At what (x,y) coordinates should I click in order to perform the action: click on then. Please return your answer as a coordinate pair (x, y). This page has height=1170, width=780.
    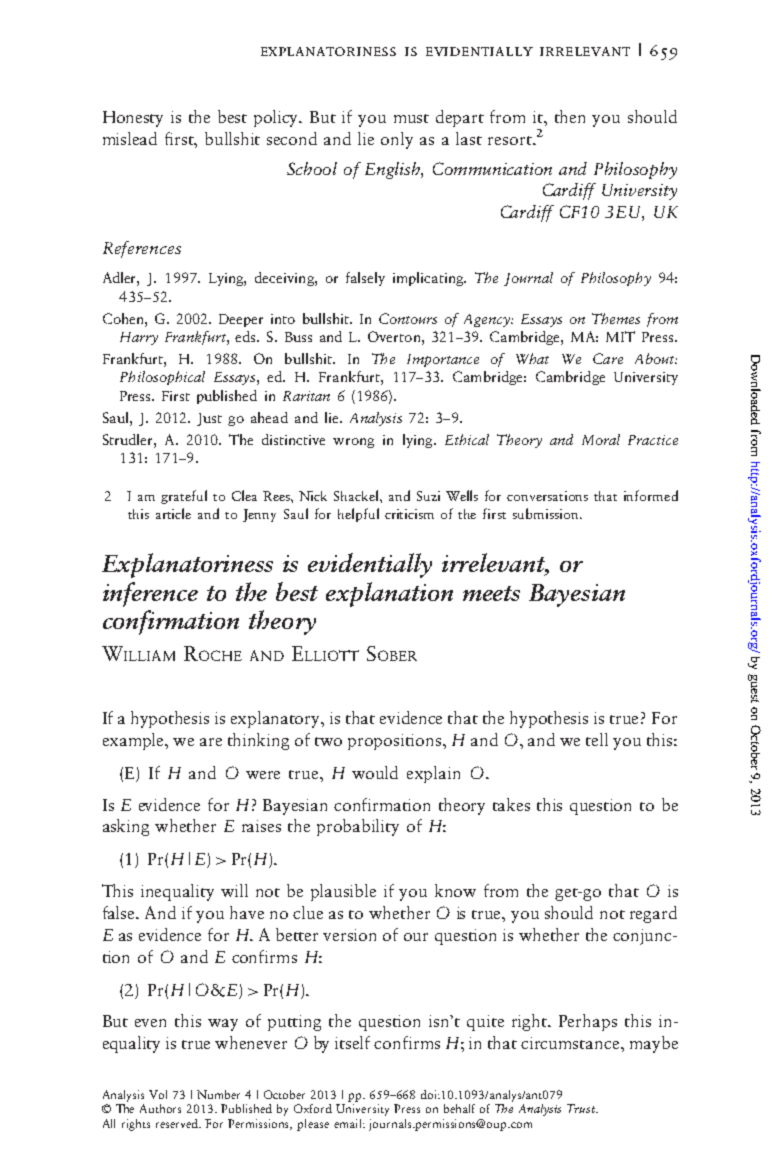
    Looking at the image, I should click on (570, 116).
